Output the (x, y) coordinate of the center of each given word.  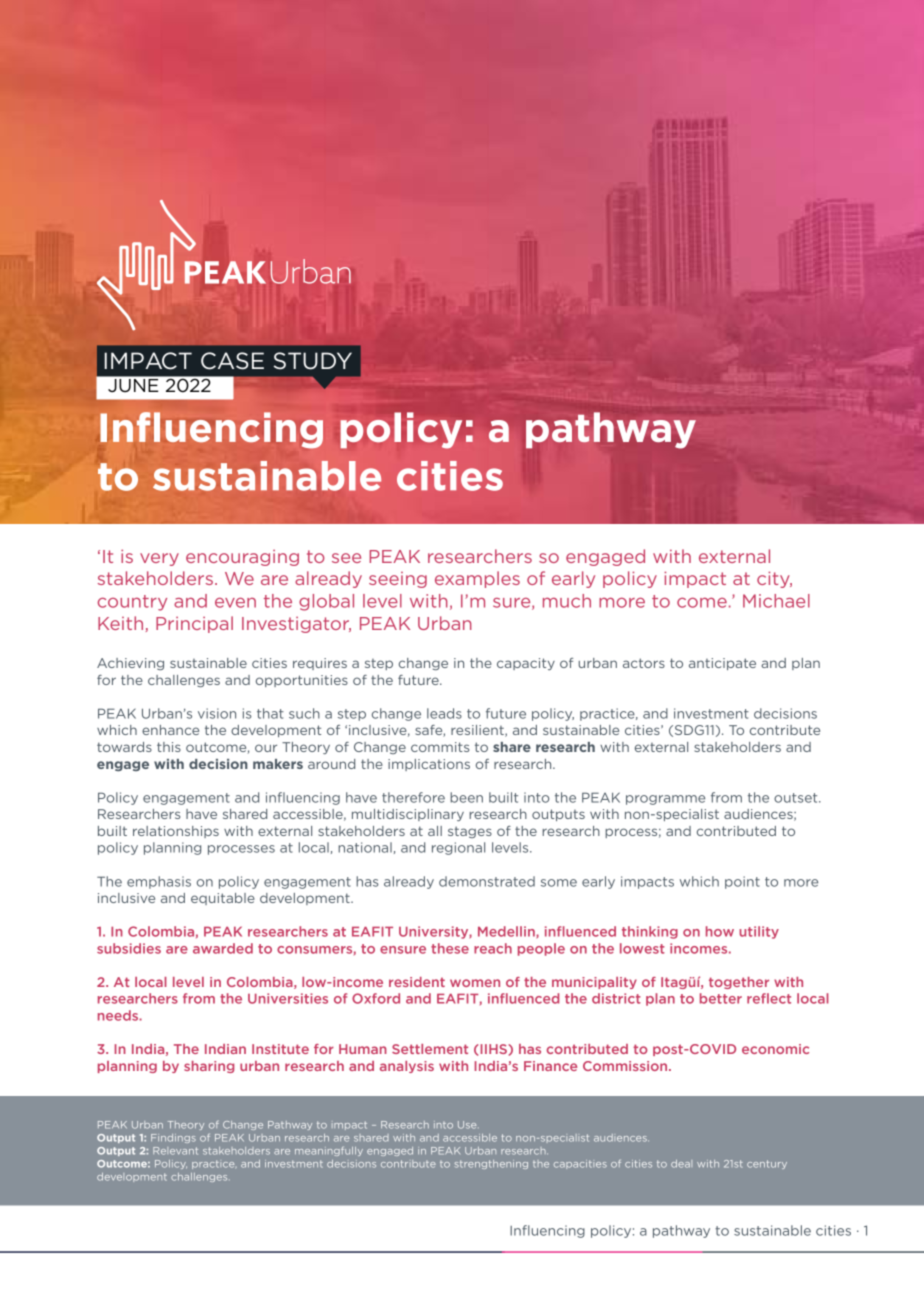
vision (217, 713)
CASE (232, 361)
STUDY (313, 361)
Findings (173, 1138)
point (742, 882)
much (567, 601)
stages (470, 832)
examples (477, 579)
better (721, 998)
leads (444, 713)
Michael (776, 601)
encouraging (242, 558)
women (475, 983)
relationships (176, 832)
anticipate (722, 664)
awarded (223, 948)
